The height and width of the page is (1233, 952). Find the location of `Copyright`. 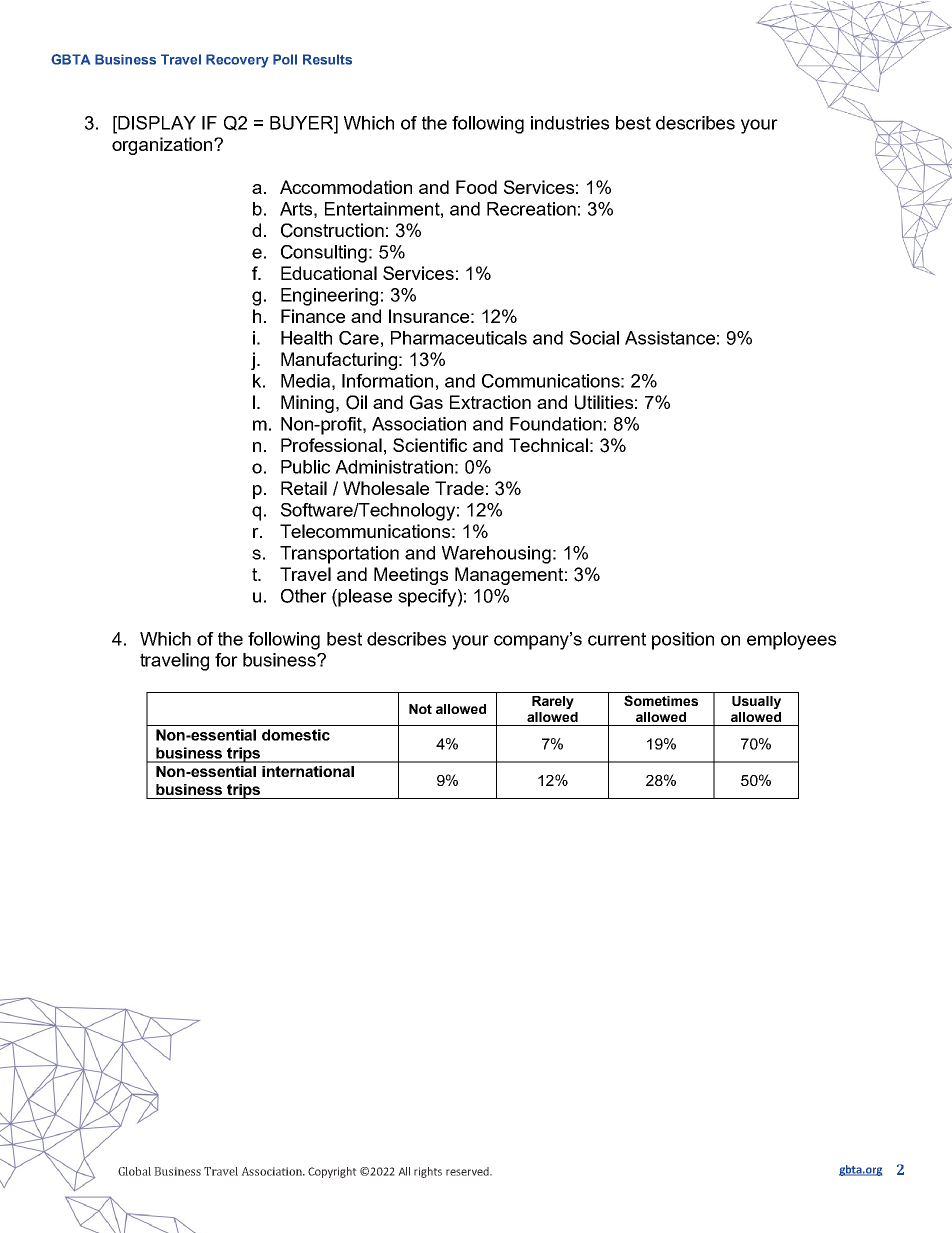

Copyright is located at coordinates (332, 1172).
